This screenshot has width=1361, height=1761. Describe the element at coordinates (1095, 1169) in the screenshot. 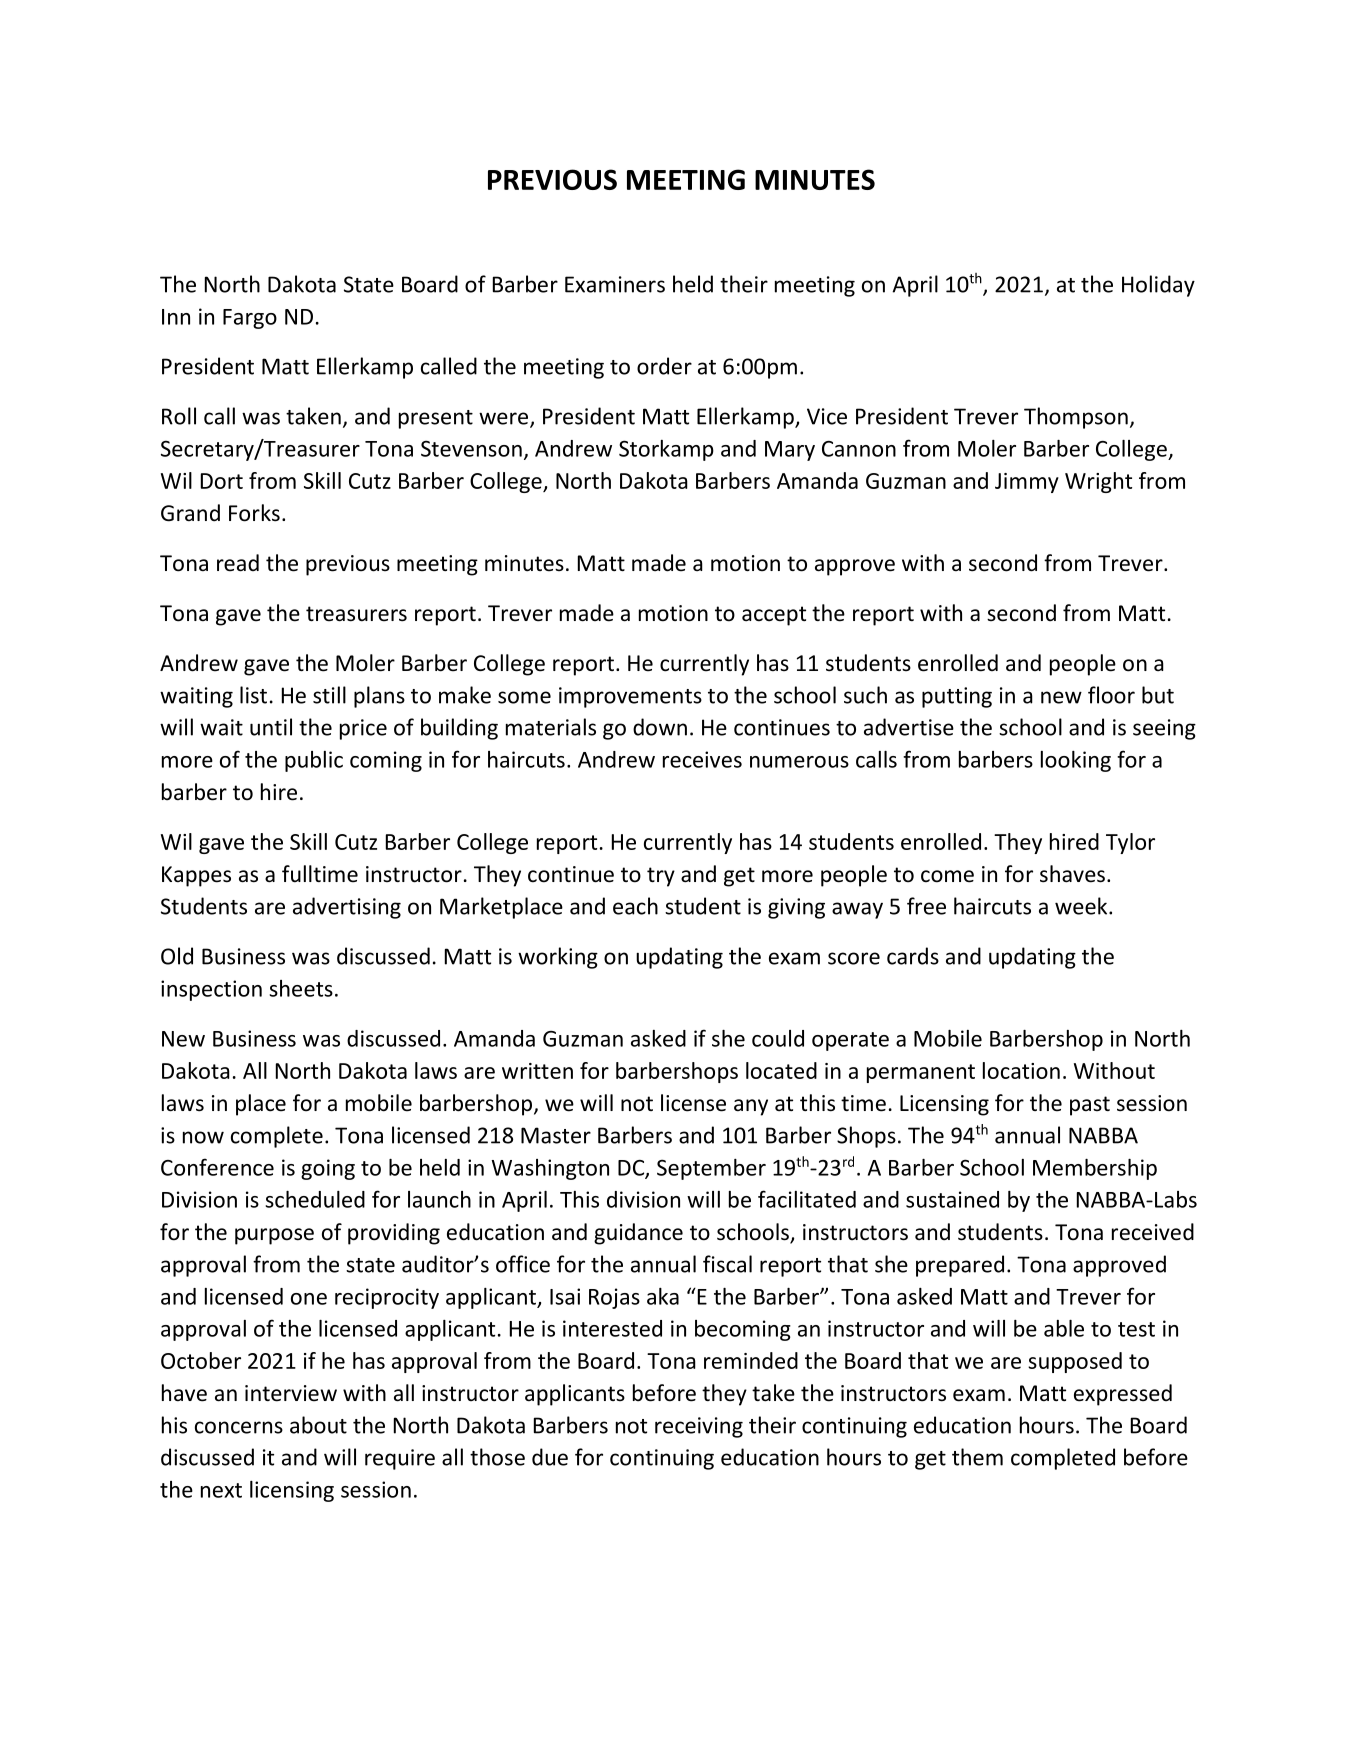

I see `Membership` at that location.
